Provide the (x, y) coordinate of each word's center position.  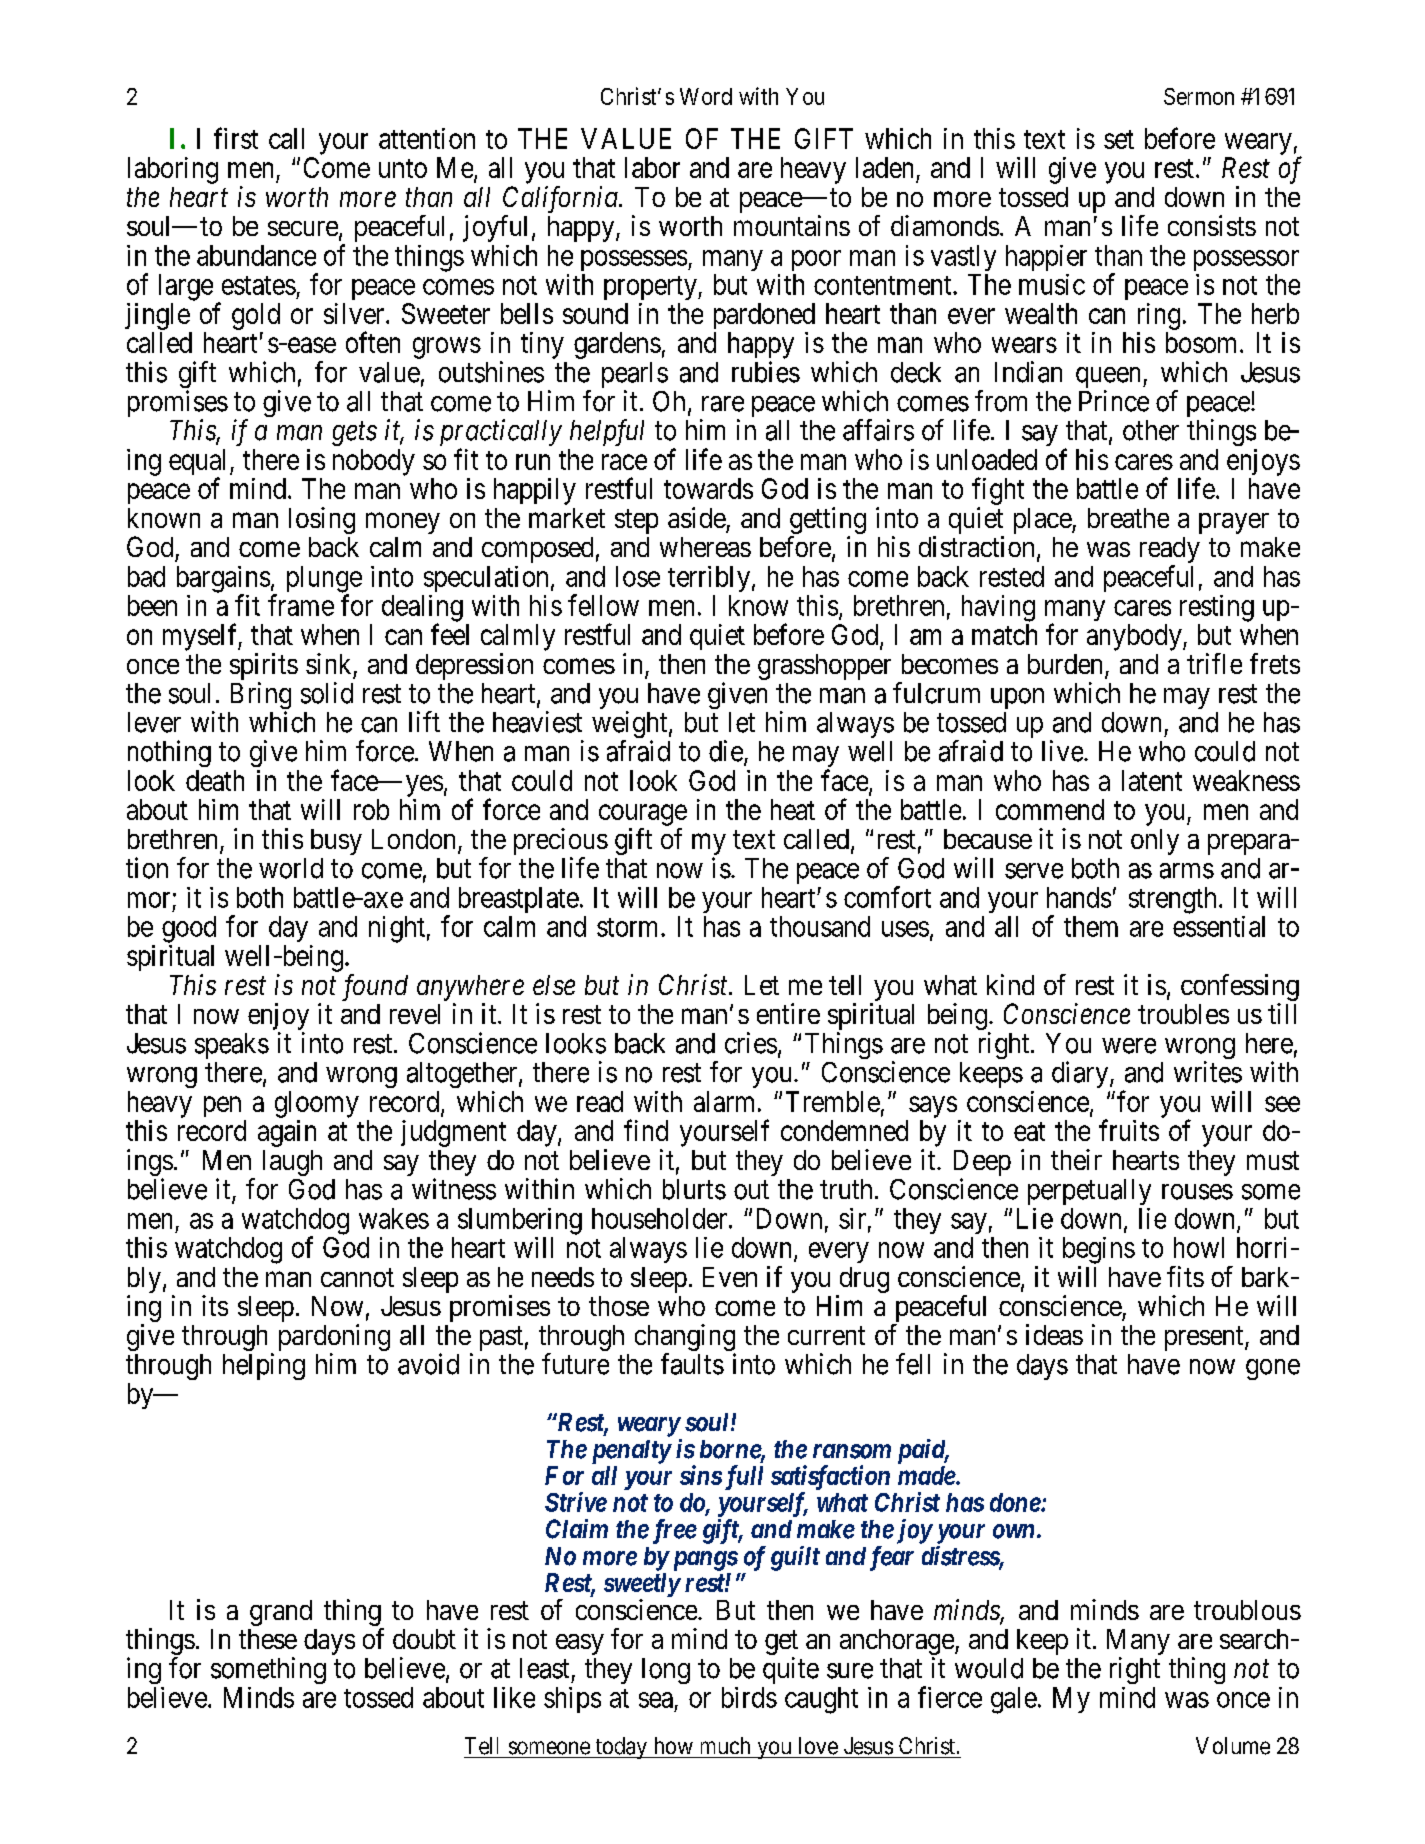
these (268, 1639)
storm (629, 927)
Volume (1233, 1746)
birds (749, 1697)
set (1119, 139)
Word (706, 96)
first (236, 138)
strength (1172, 900)
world (291, 868)
